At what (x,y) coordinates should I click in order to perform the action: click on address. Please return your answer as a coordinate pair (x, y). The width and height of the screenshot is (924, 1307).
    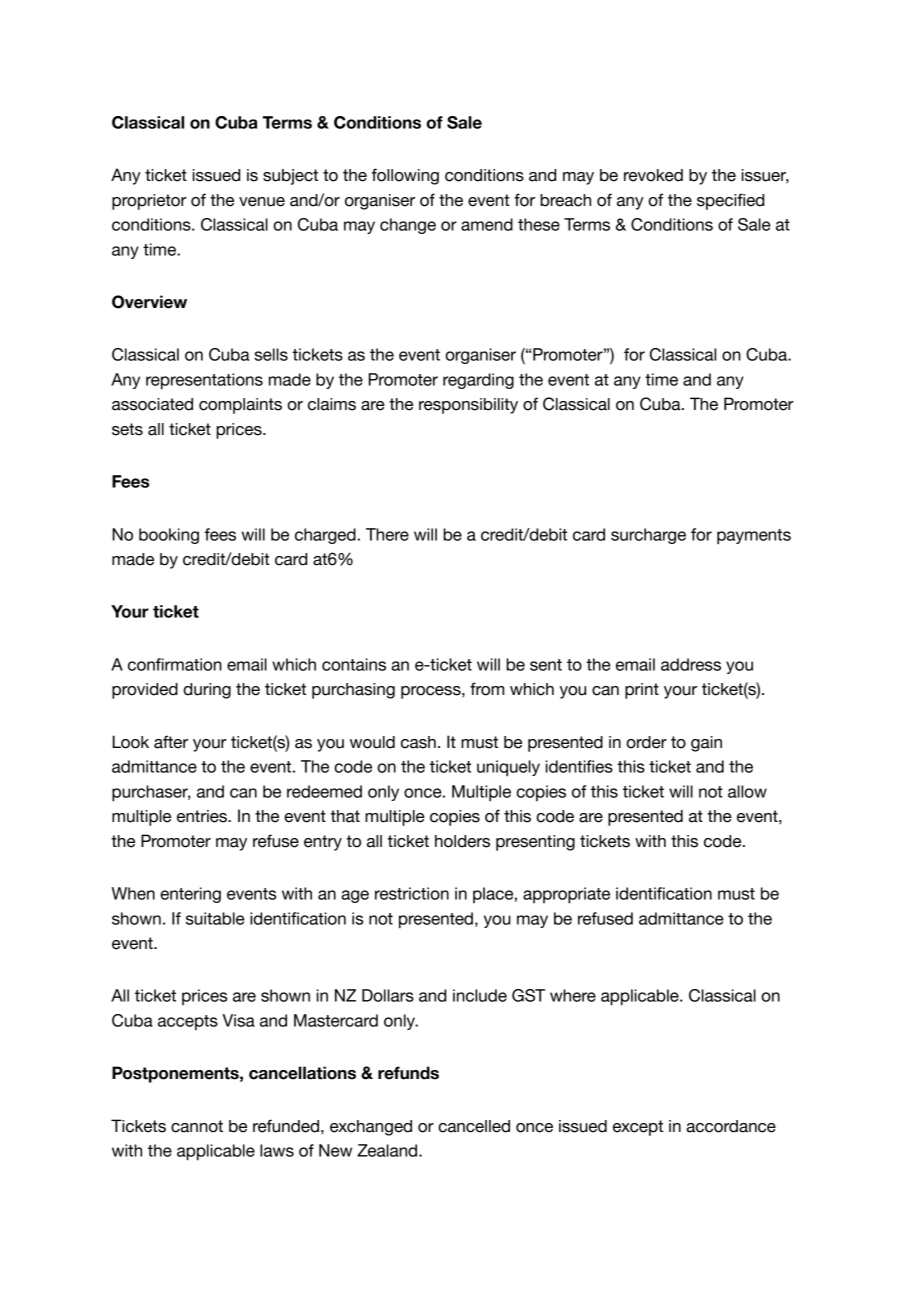
    Looking at the image, I should click on (691, 664).
